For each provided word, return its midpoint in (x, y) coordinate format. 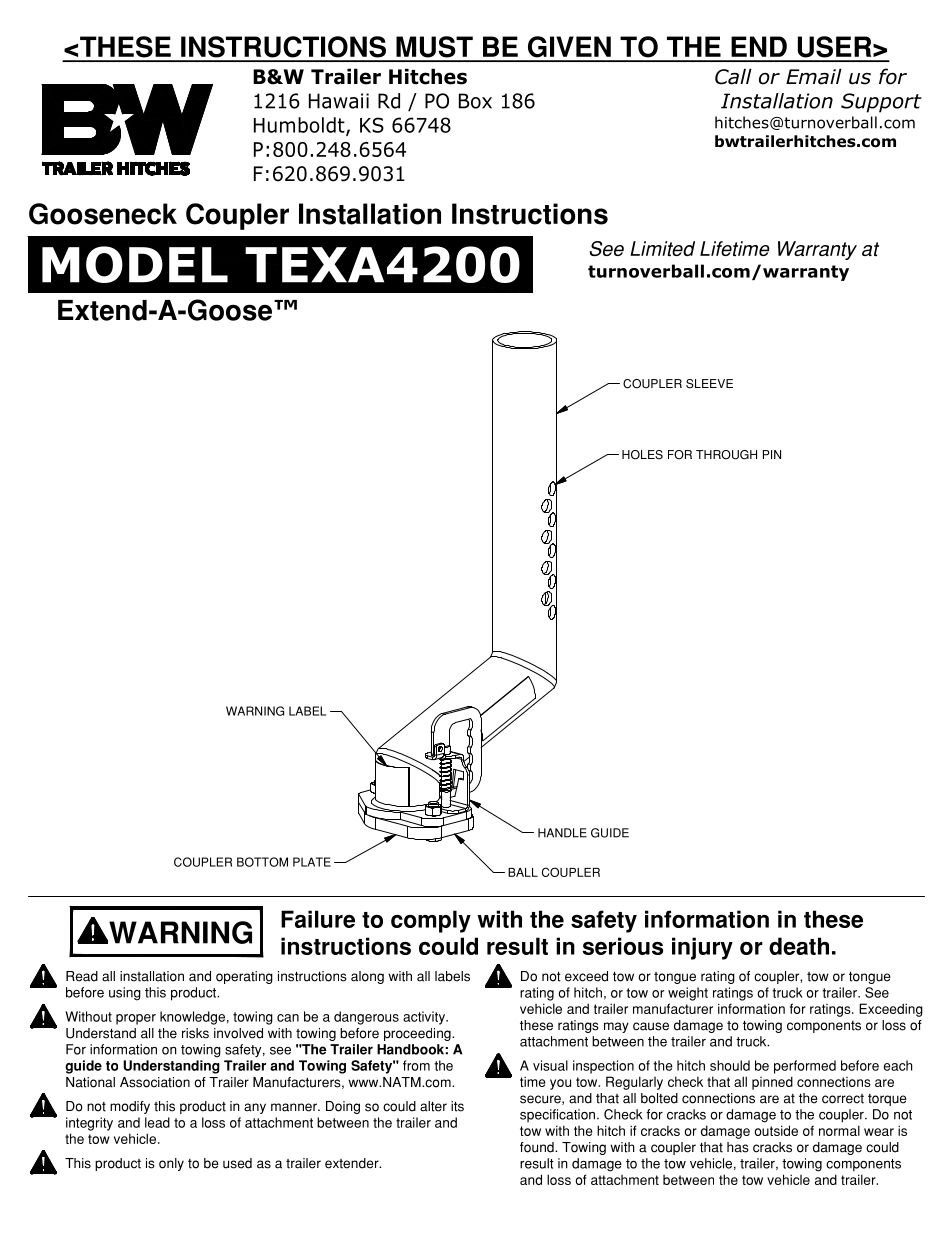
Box (475, 101)
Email (814, 76)
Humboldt (300, 126)
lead (157, 1122)
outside (776, 1130)
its (457, 1106)
